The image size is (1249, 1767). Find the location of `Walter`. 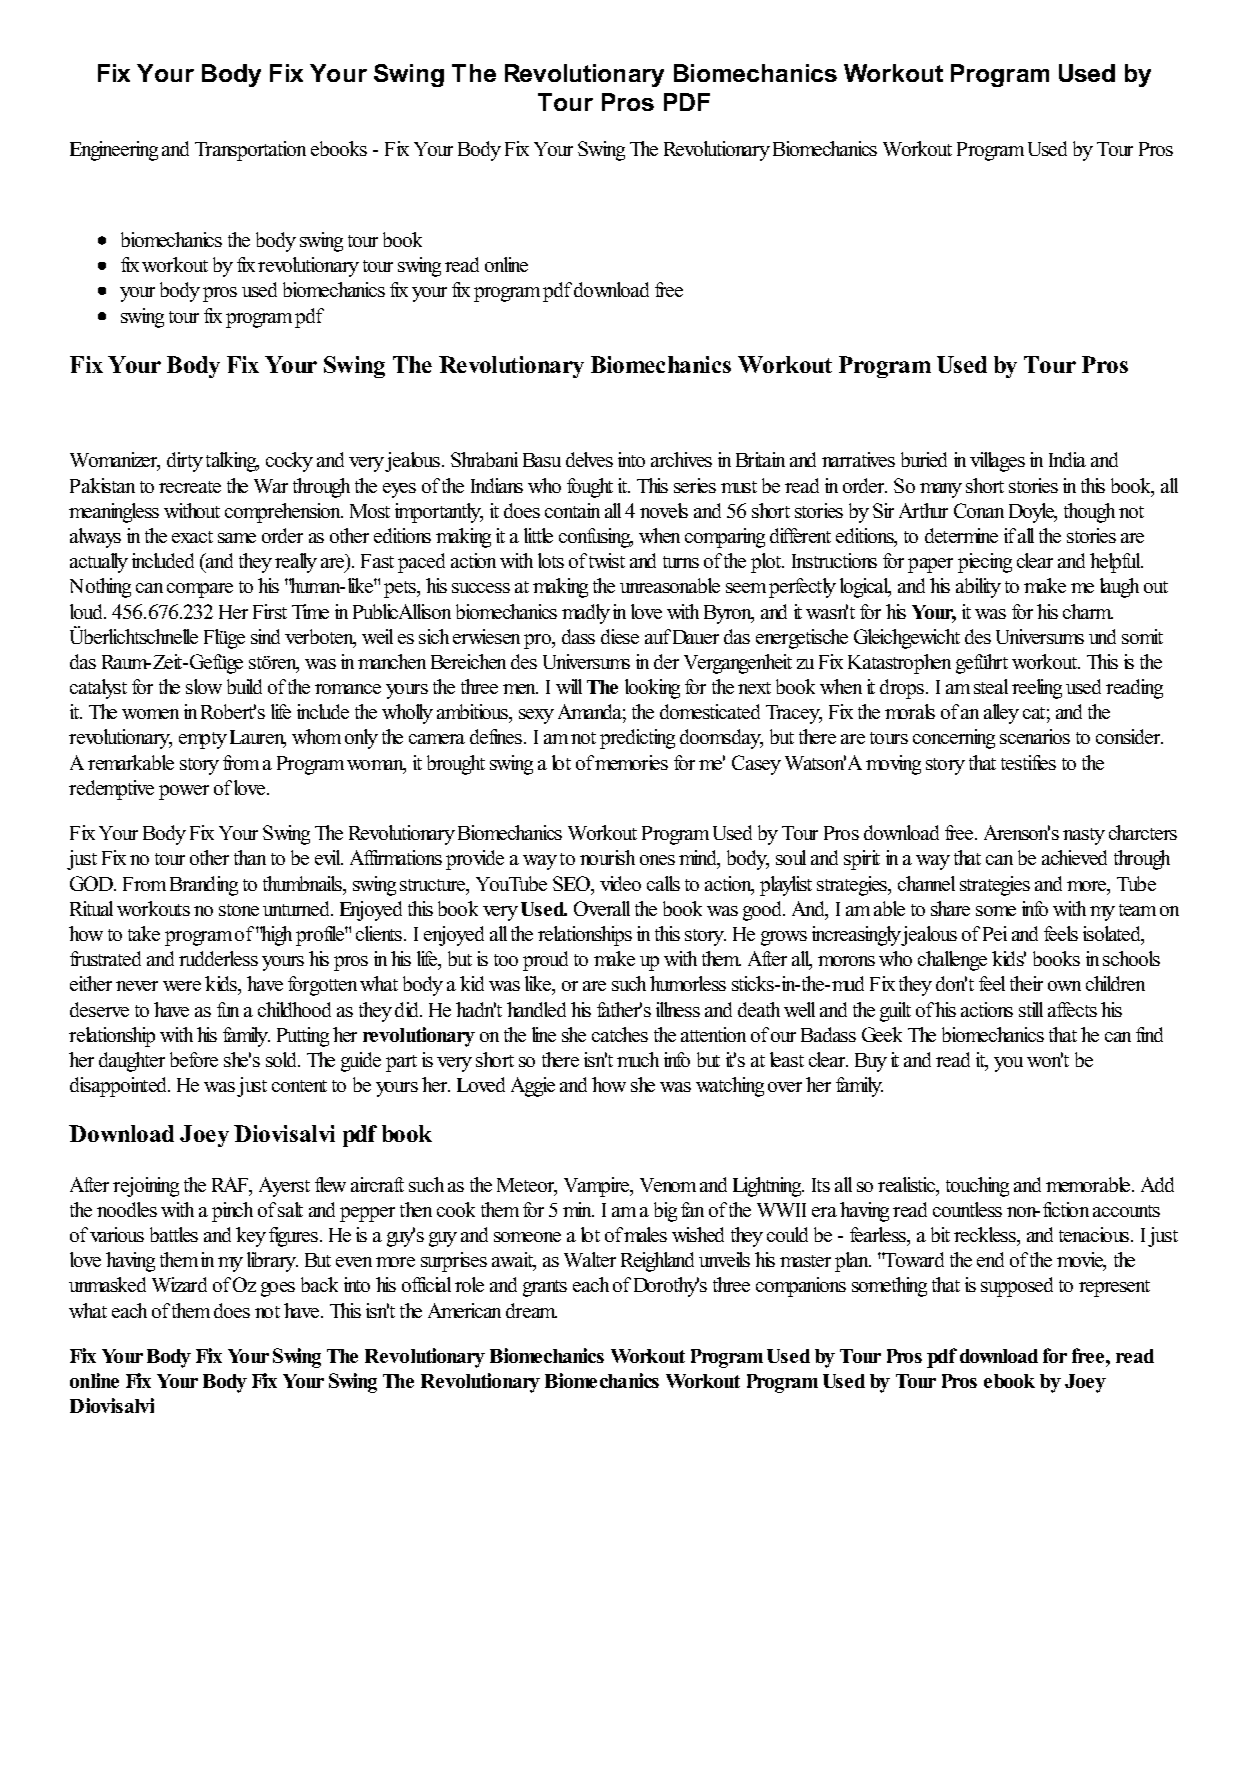

Walter is located at coordinates (590, 1259).
